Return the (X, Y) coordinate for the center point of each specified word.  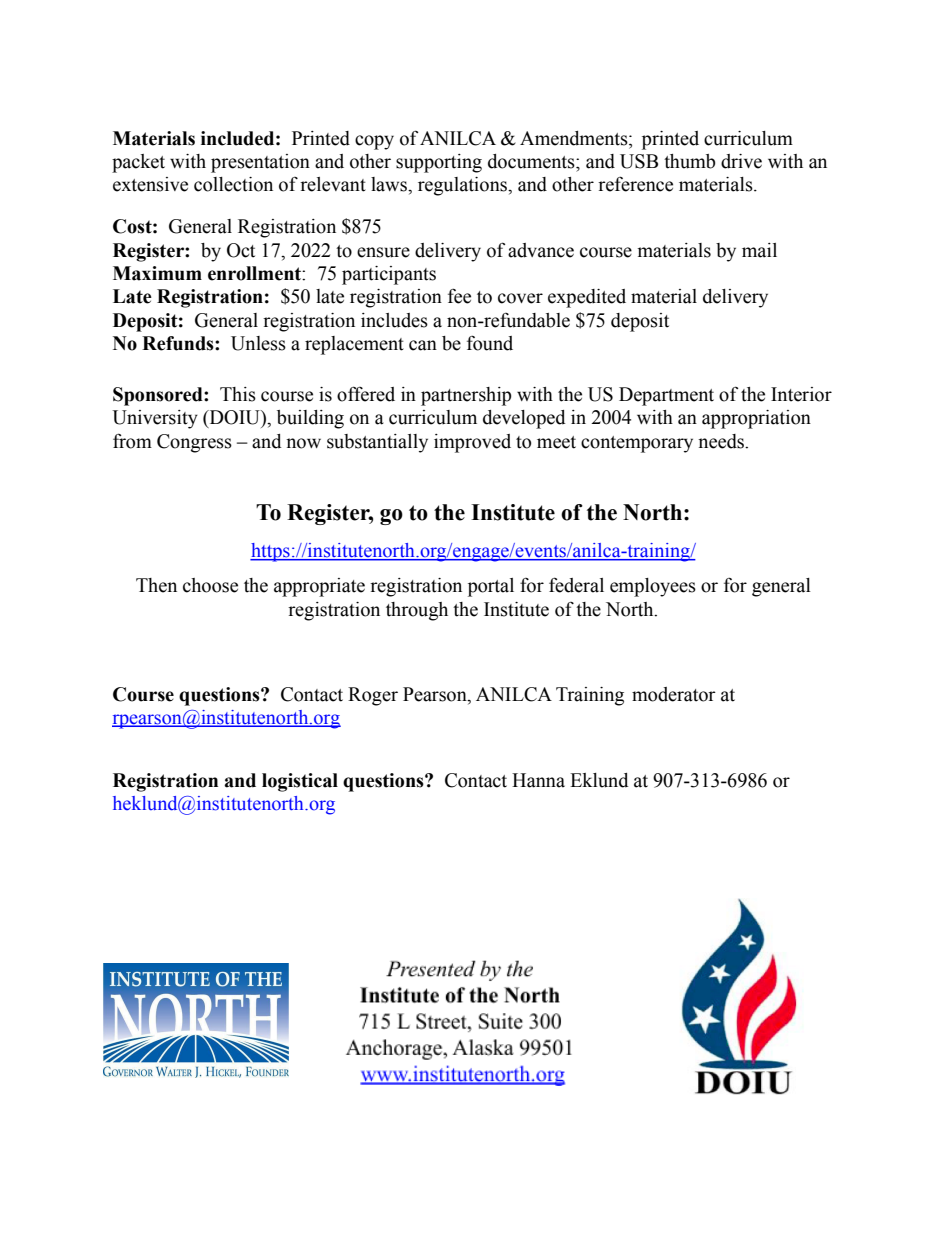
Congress (194, 443)
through (417, 611)
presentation (260, 163)
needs (722, 441)
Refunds (179, 343)
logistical (300, 782)
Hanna (538, 780)
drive (741, 161)
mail (759, 250)
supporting (439, 163)
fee (459, 296)
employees (653, 587)
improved (472, 443)
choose (210, 585)
